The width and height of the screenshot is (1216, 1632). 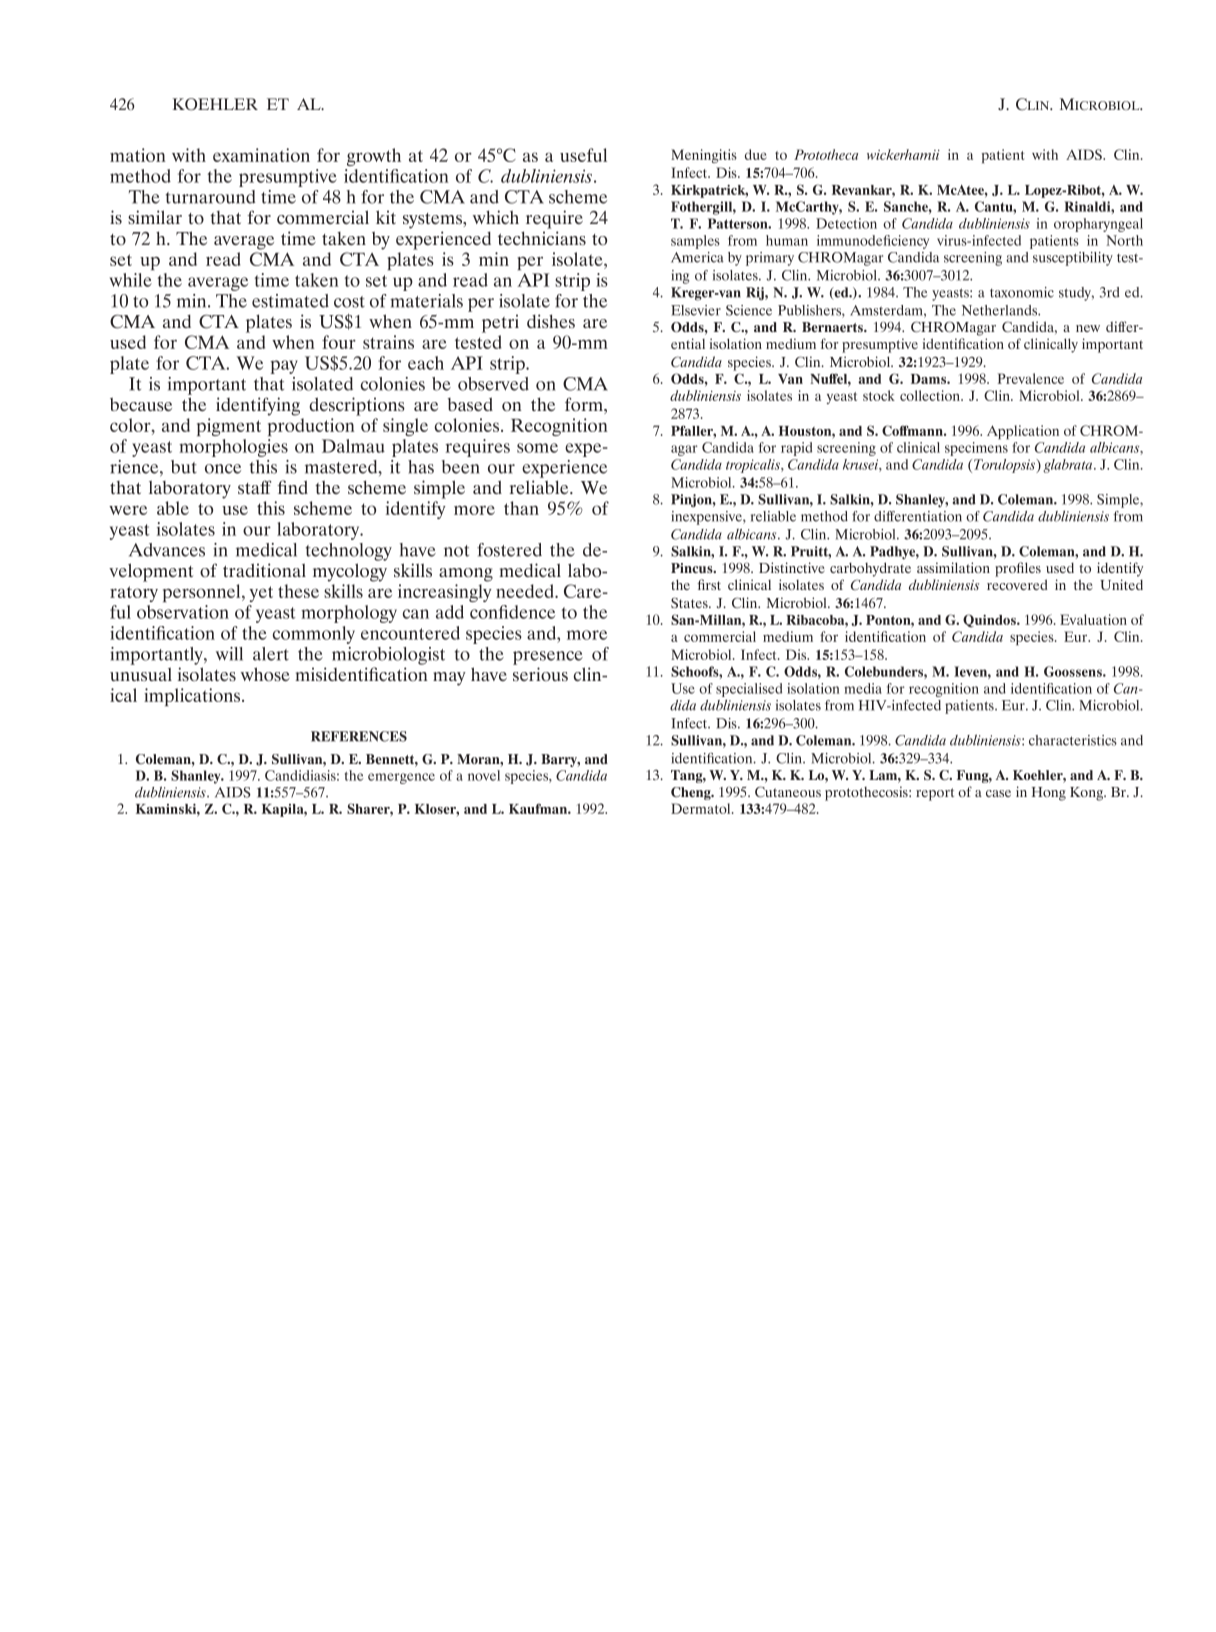 I want to click on Cheng, so click(x=692, y=793).
